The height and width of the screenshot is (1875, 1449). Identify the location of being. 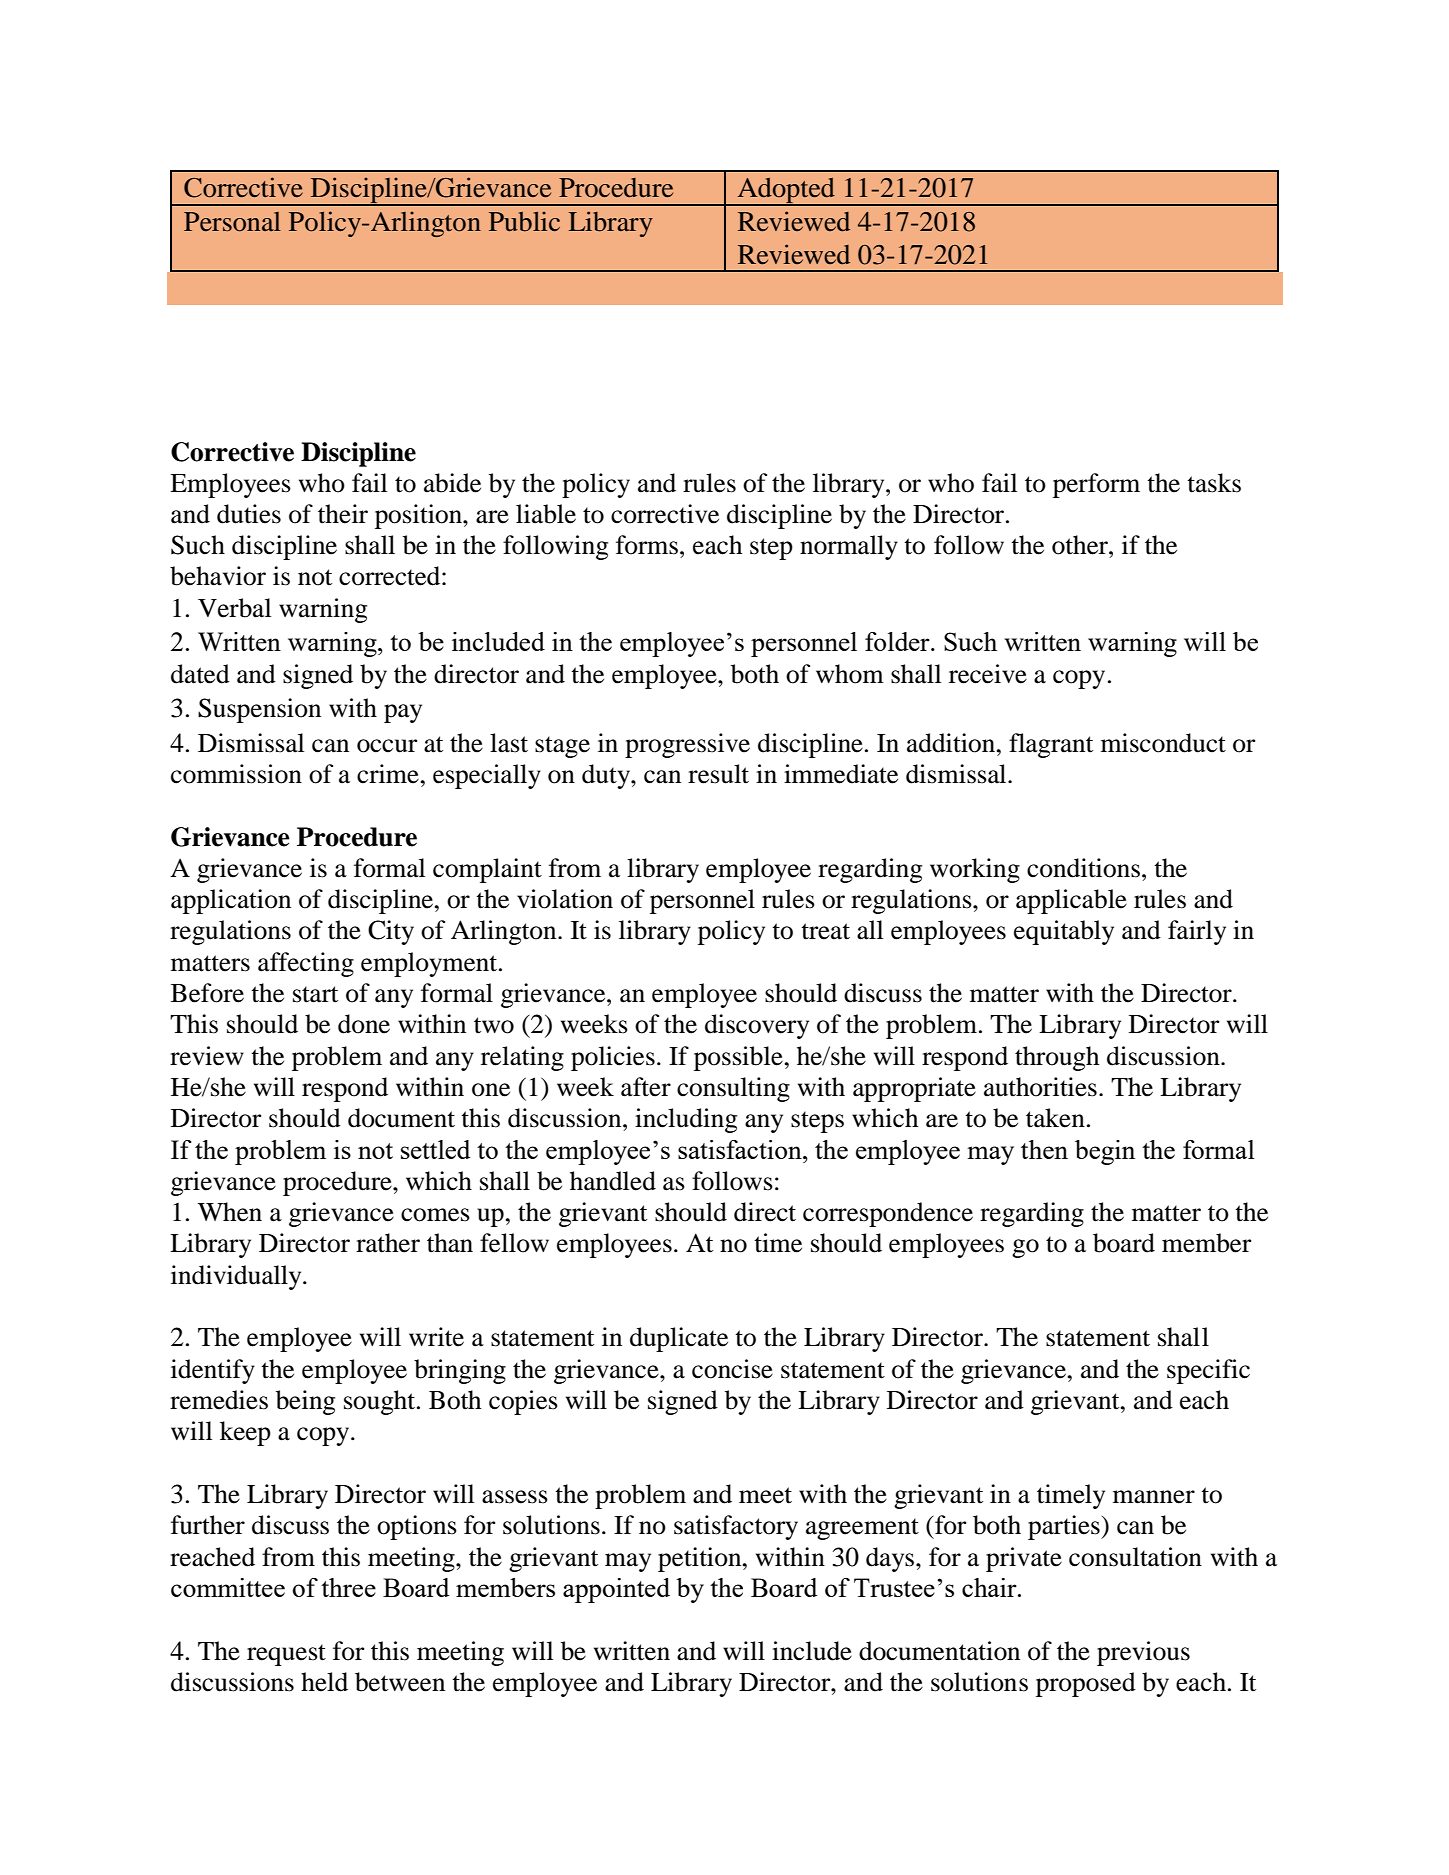
(305, 1402).
